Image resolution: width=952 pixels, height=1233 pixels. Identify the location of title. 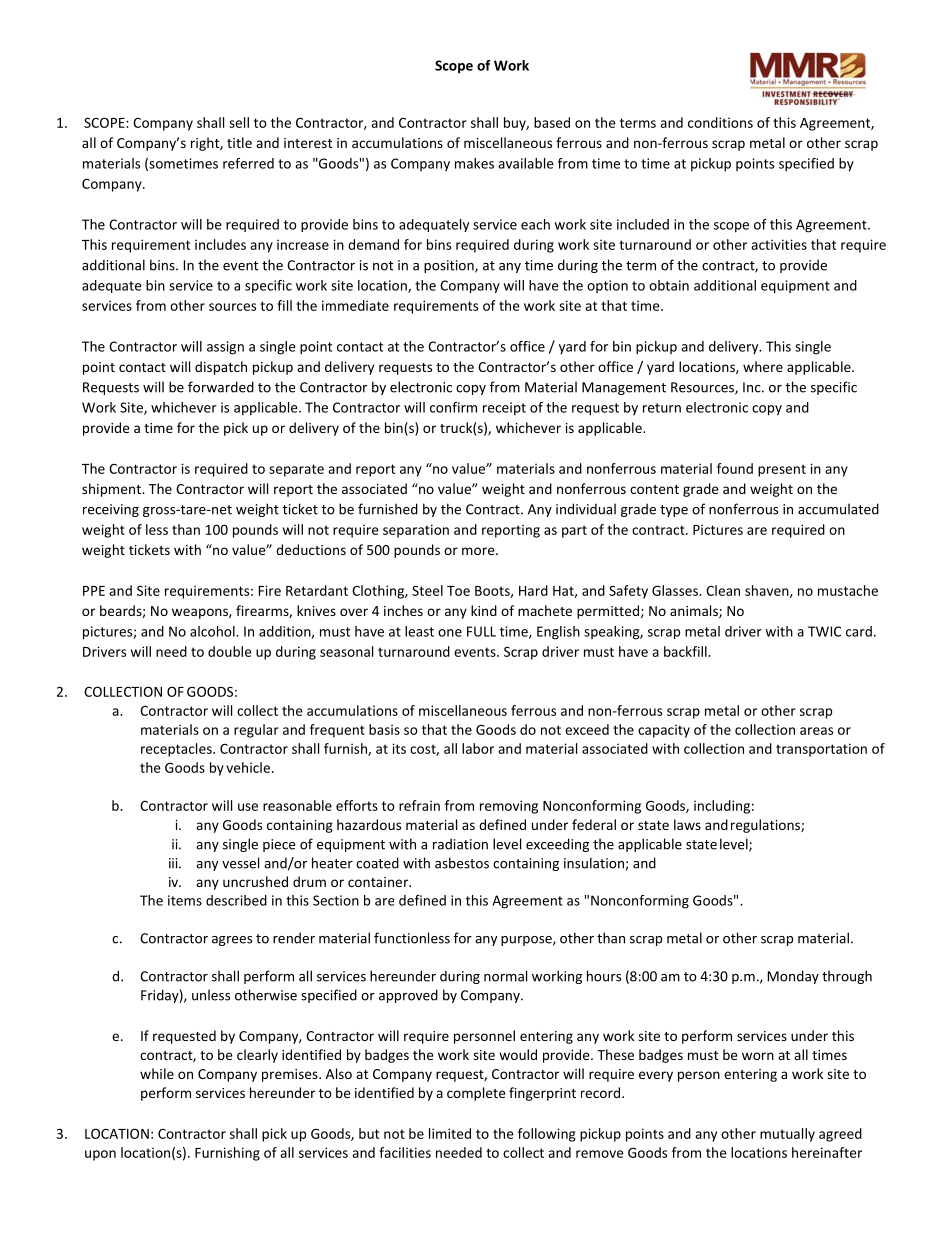
(239, 142).
